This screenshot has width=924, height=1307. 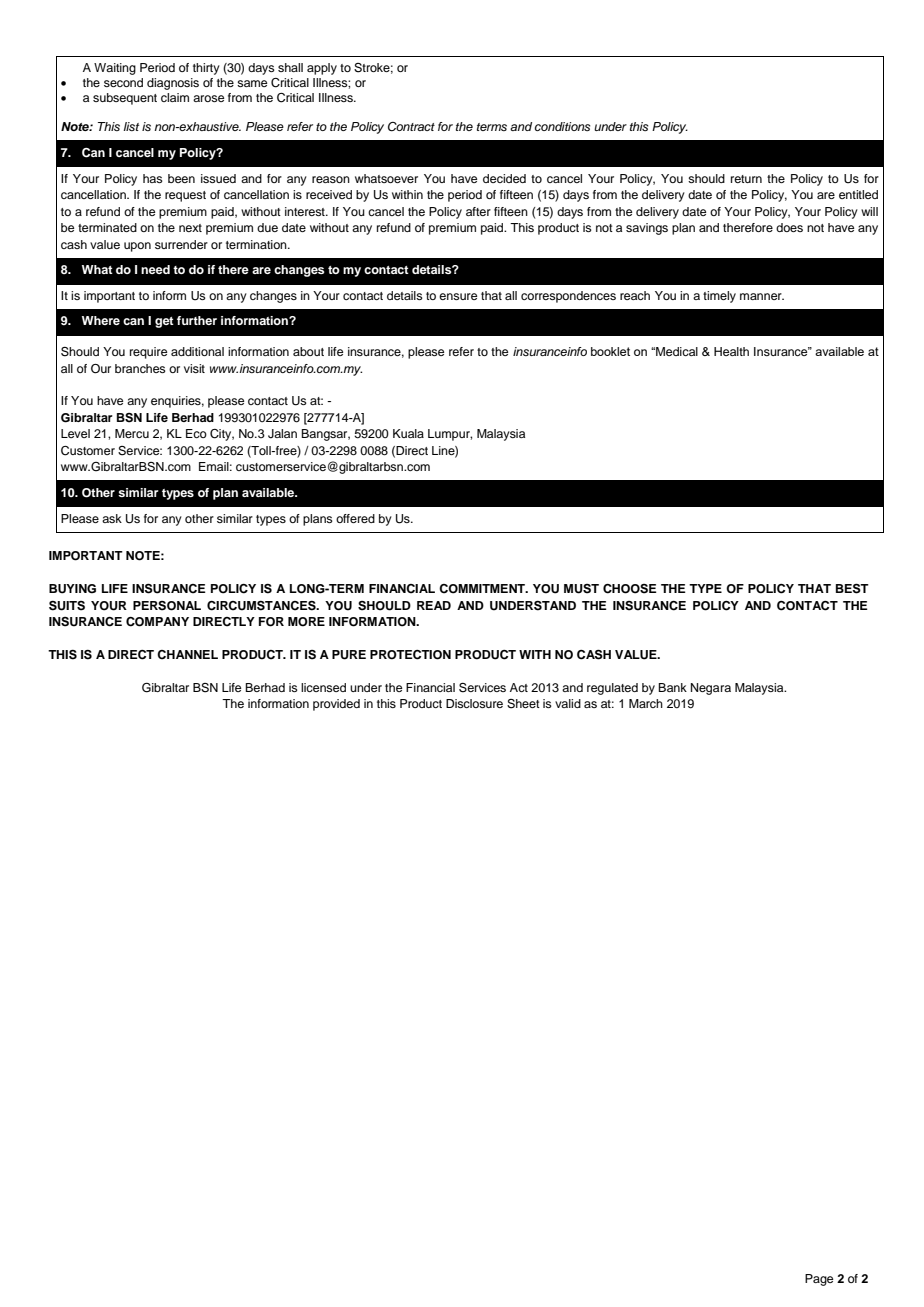 I want to click on provided, so click(x=336, y=705).
